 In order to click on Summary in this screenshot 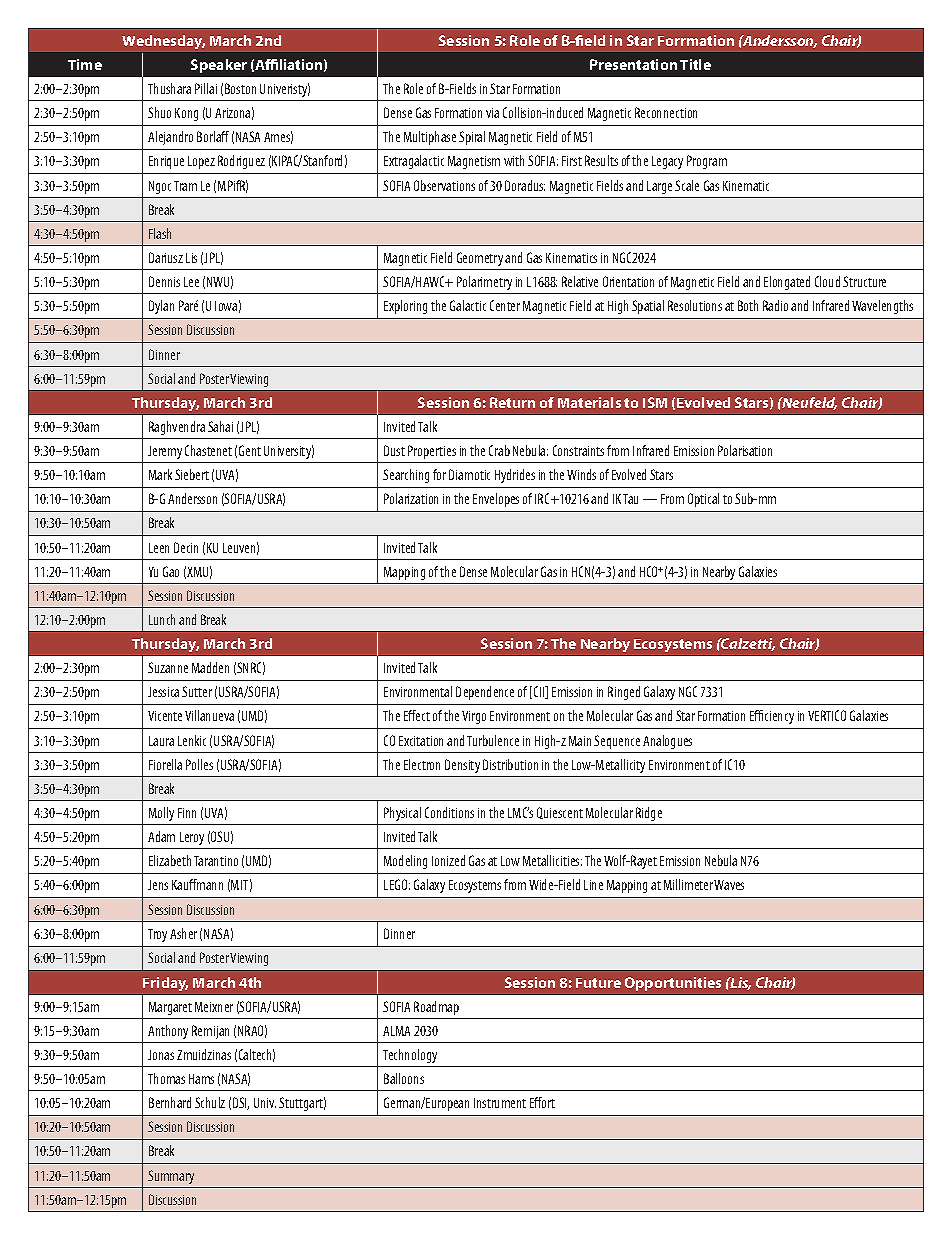, I will do `click(171, 1177)`.
